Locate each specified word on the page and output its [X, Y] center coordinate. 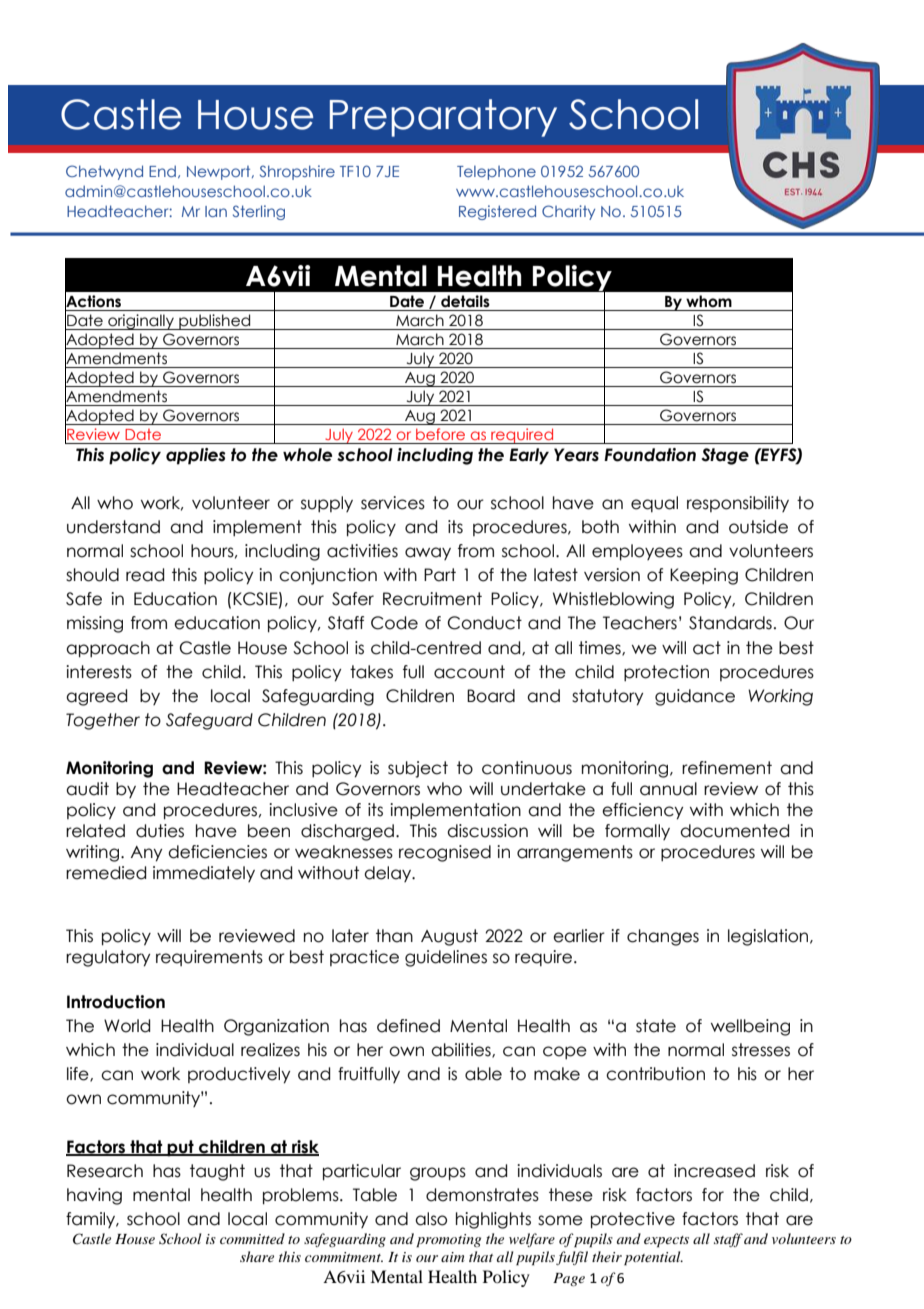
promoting [448, 1241]
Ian [216, 211]
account [469, 672]
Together [103, 721]
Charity [568, 212]
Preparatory [443, 118]
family [91, 1220]
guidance [695, 697]
